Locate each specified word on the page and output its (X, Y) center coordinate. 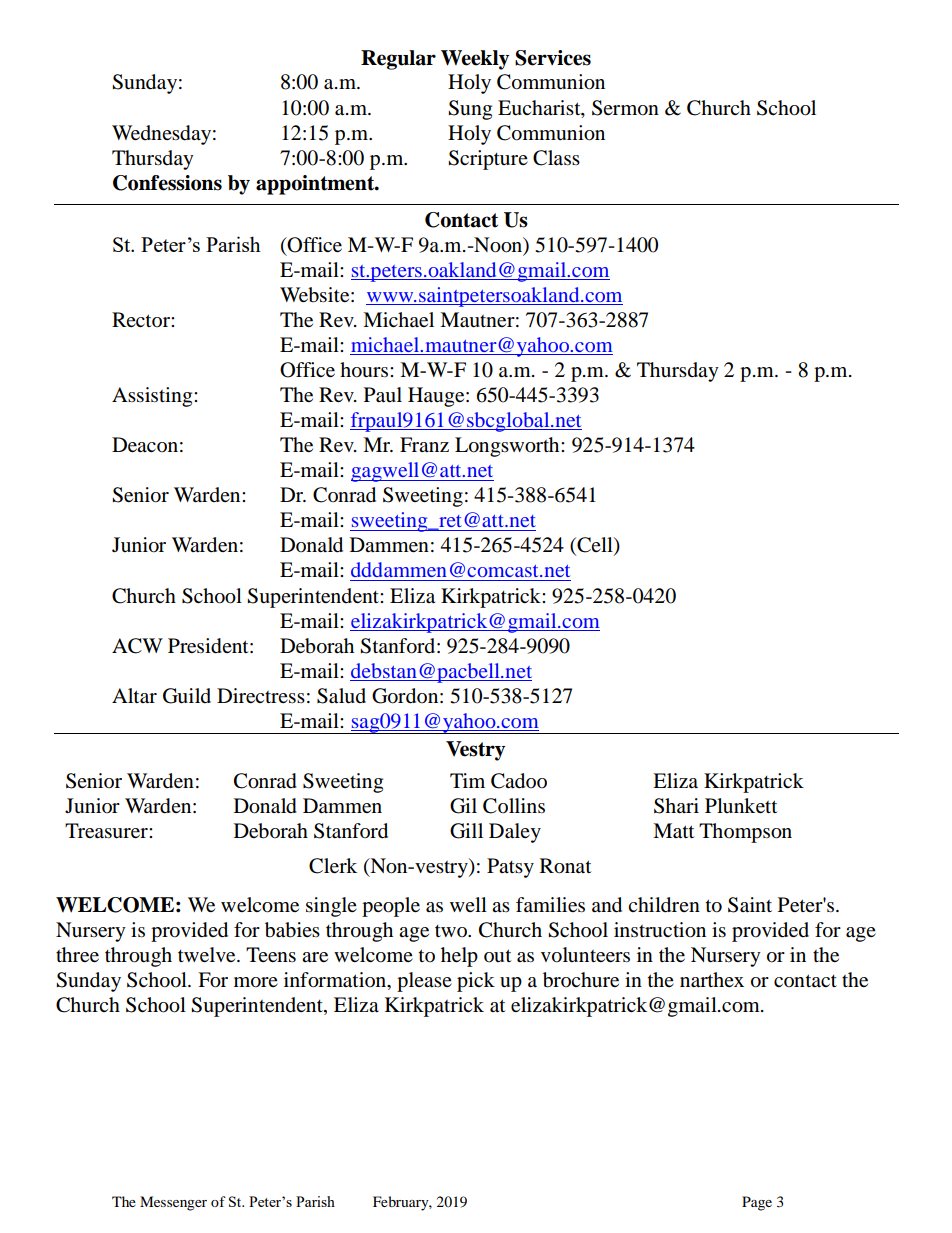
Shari (676, 806)
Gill (466, 831)
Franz (424, 444)
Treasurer (107, 831)
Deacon (145, 445)
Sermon (625, 108)
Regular (398, 60)
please (424, 982)
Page (757, 1203)
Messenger (173, 1203)
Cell (595, 546)
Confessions (167, 183)
